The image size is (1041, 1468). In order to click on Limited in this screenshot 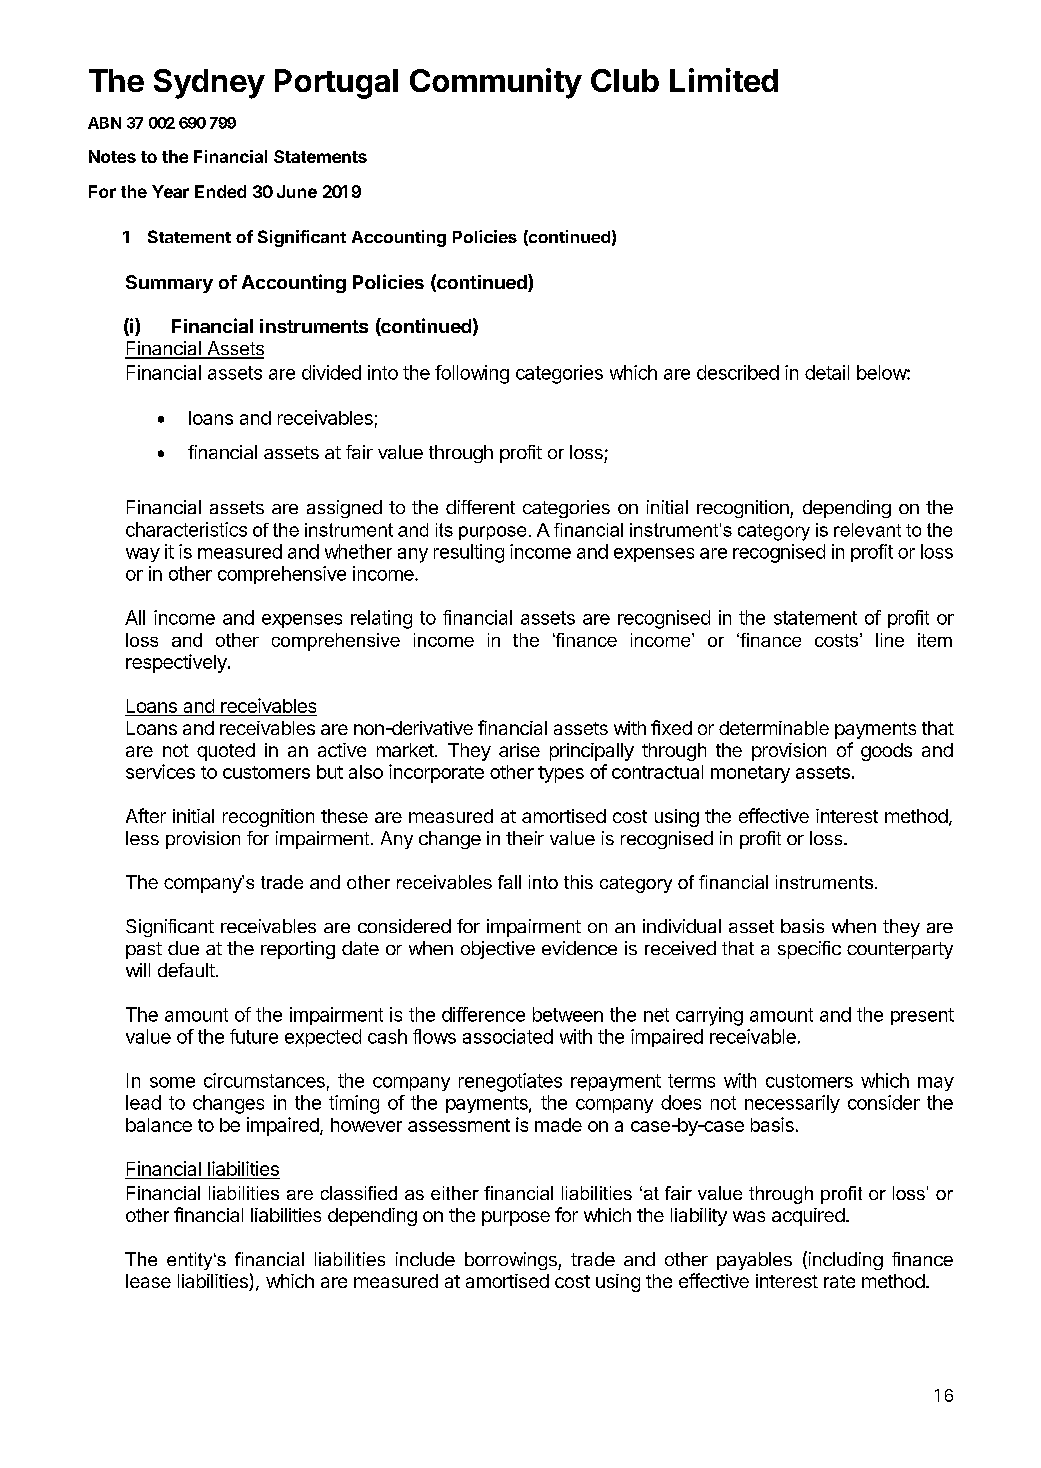, I will do `click(724, 80)`.
